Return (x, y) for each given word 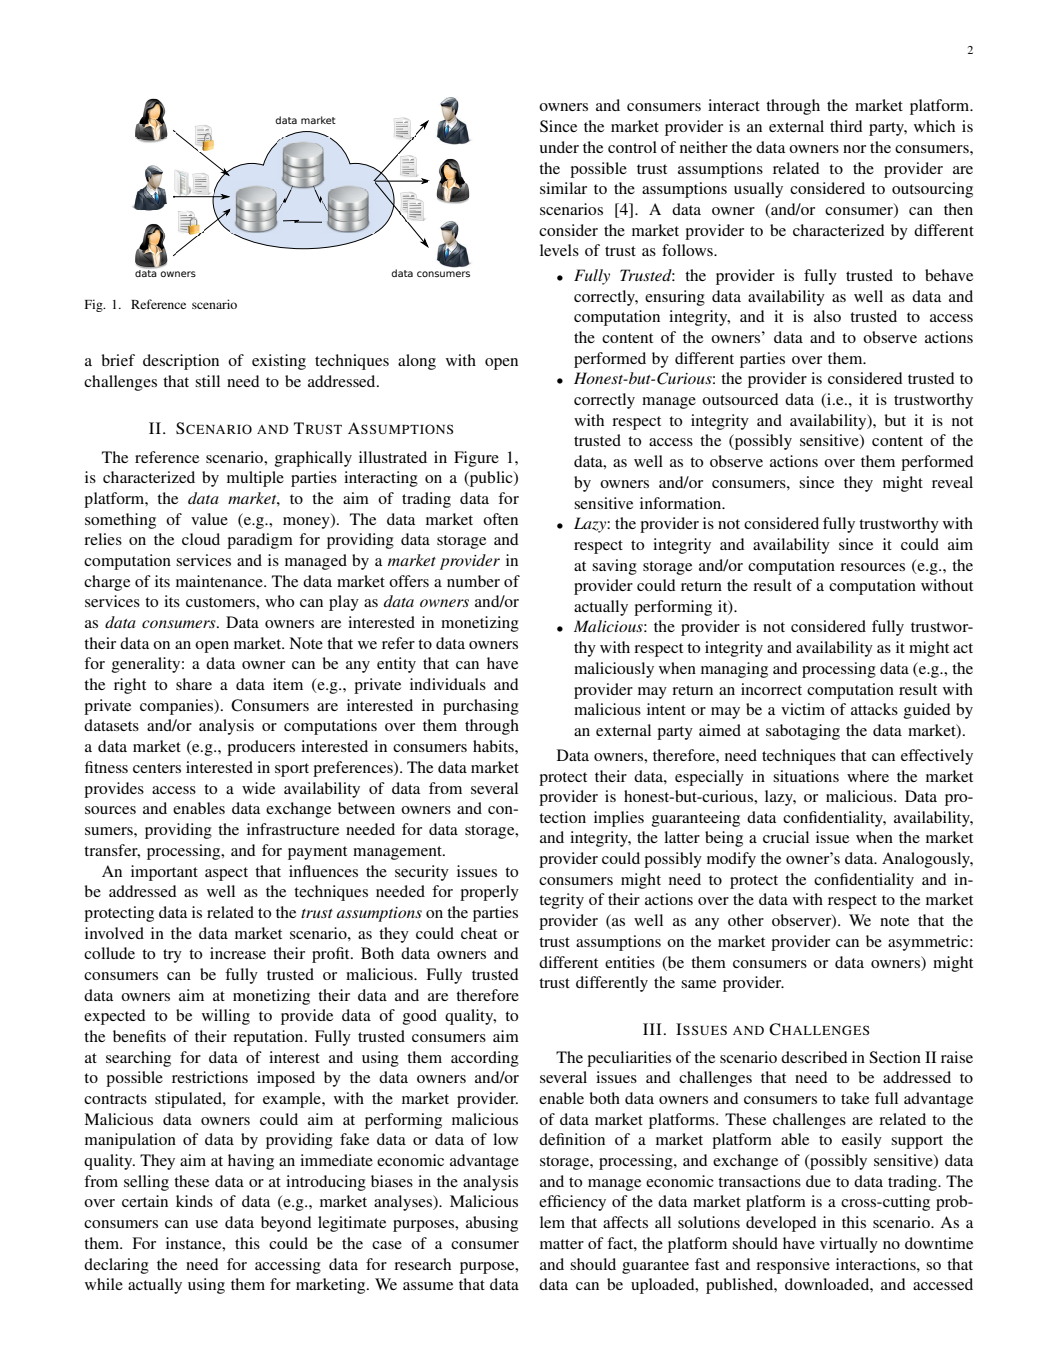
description (181, 362)
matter (562, 1244)
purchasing (481, 707)
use (207, 1224)
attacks (874, 709)
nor (854, 149)
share (194, 684)
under (559, 147)
